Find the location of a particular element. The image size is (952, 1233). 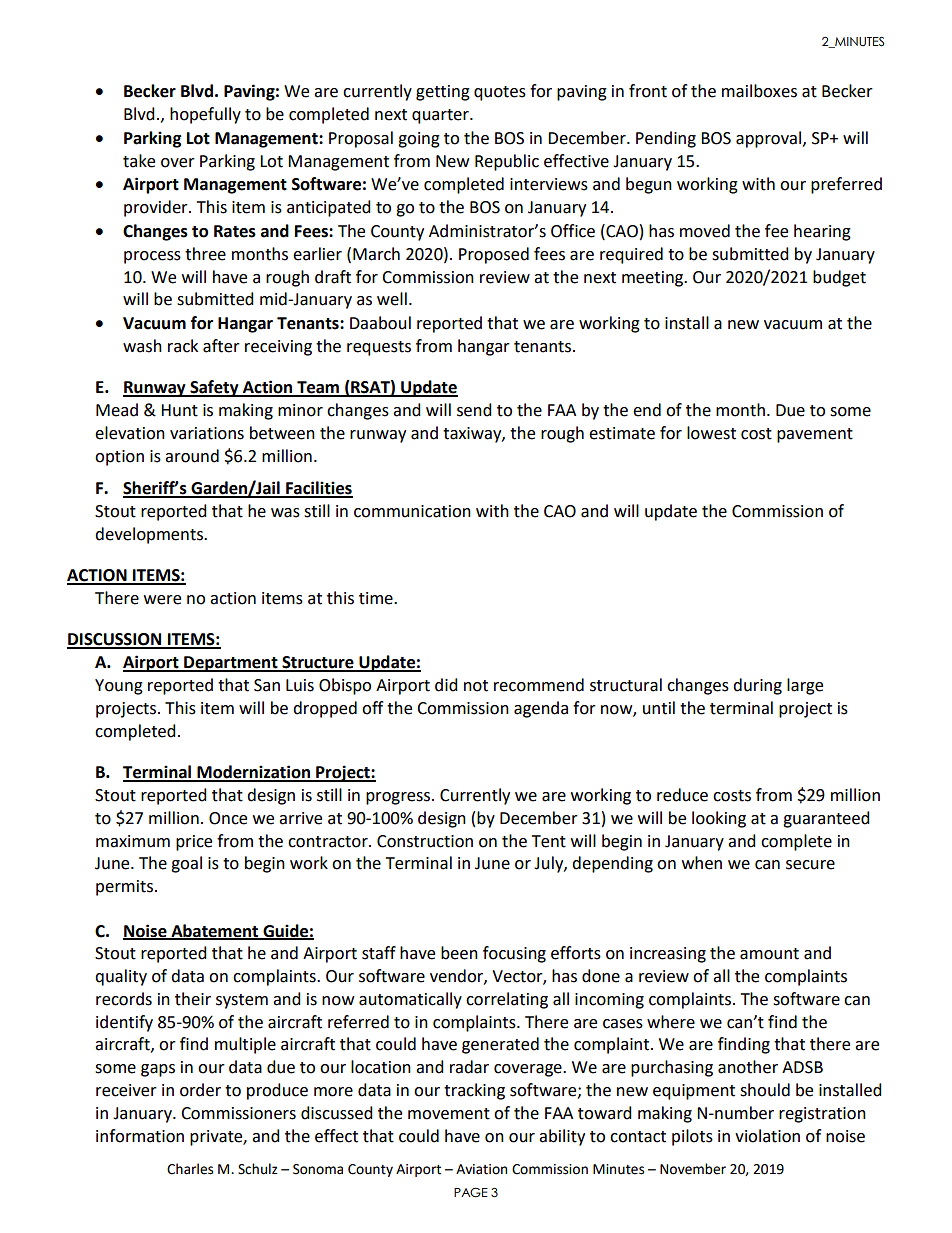

violation is located at coordinates (767, 1136).
